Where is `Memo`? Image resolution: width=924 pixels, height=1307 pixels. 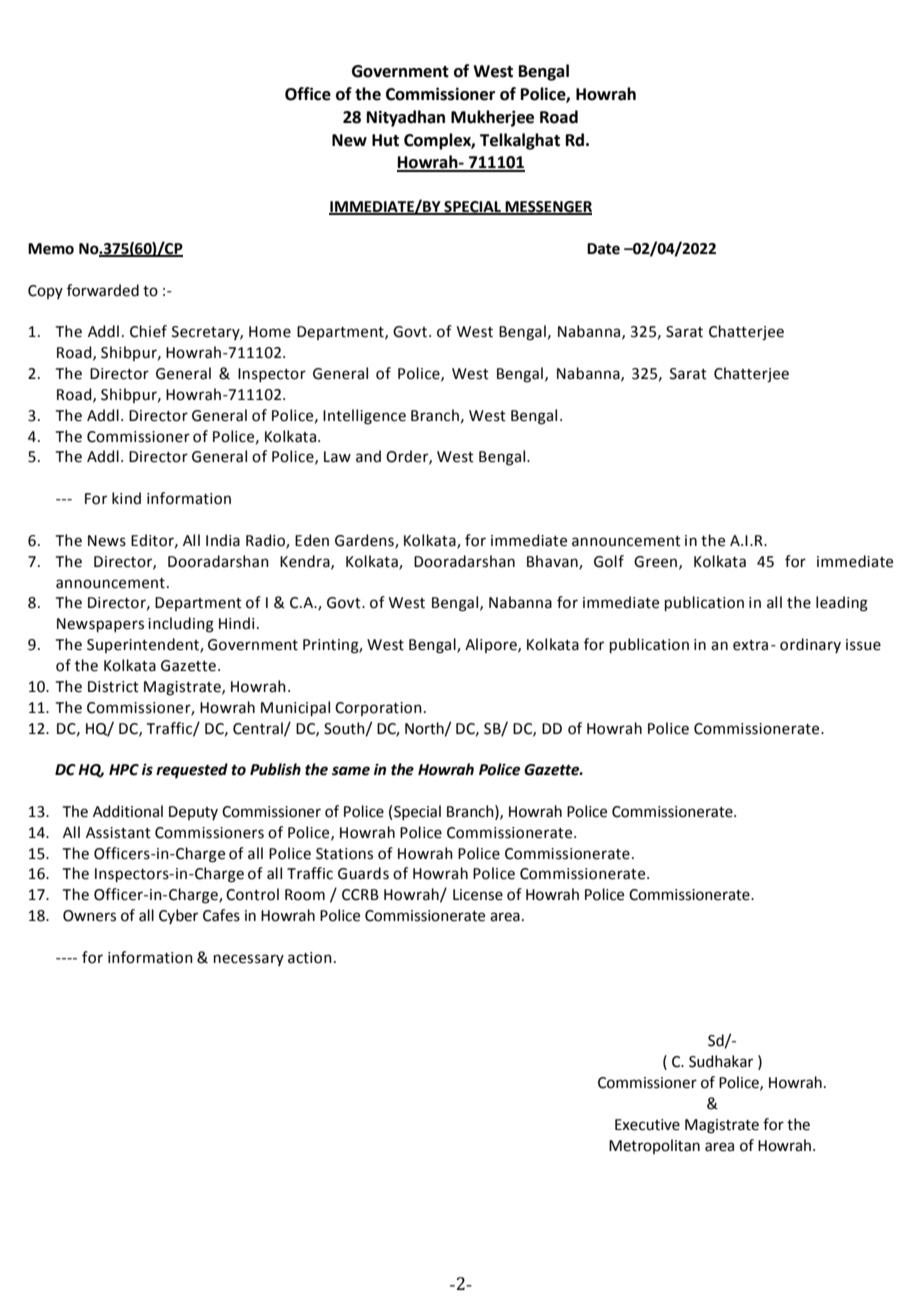 Memo is located at coordinates (51, 249).
